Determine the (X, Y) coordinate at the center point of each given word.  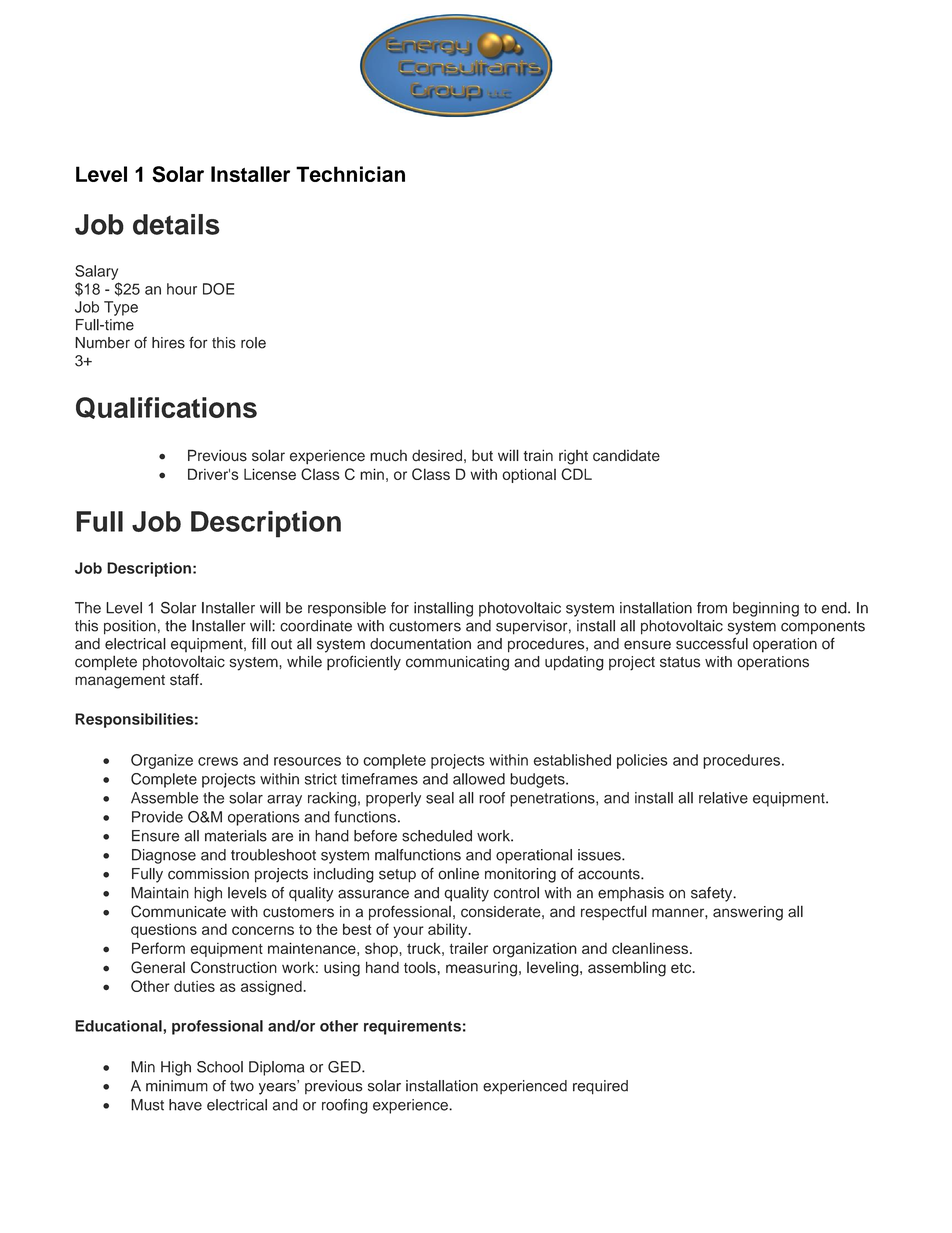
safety (713, 894)
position (130, 627)
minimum (177, 1086)
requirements (412, 1027)
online (458, 874)
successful (712, 643)
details (176, 224)
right (573, 457)
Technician (350, 174)
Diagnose (164, 856)
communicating (457, 663)
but (482, 455)
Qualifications (166, 408)
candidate (626, 455)
